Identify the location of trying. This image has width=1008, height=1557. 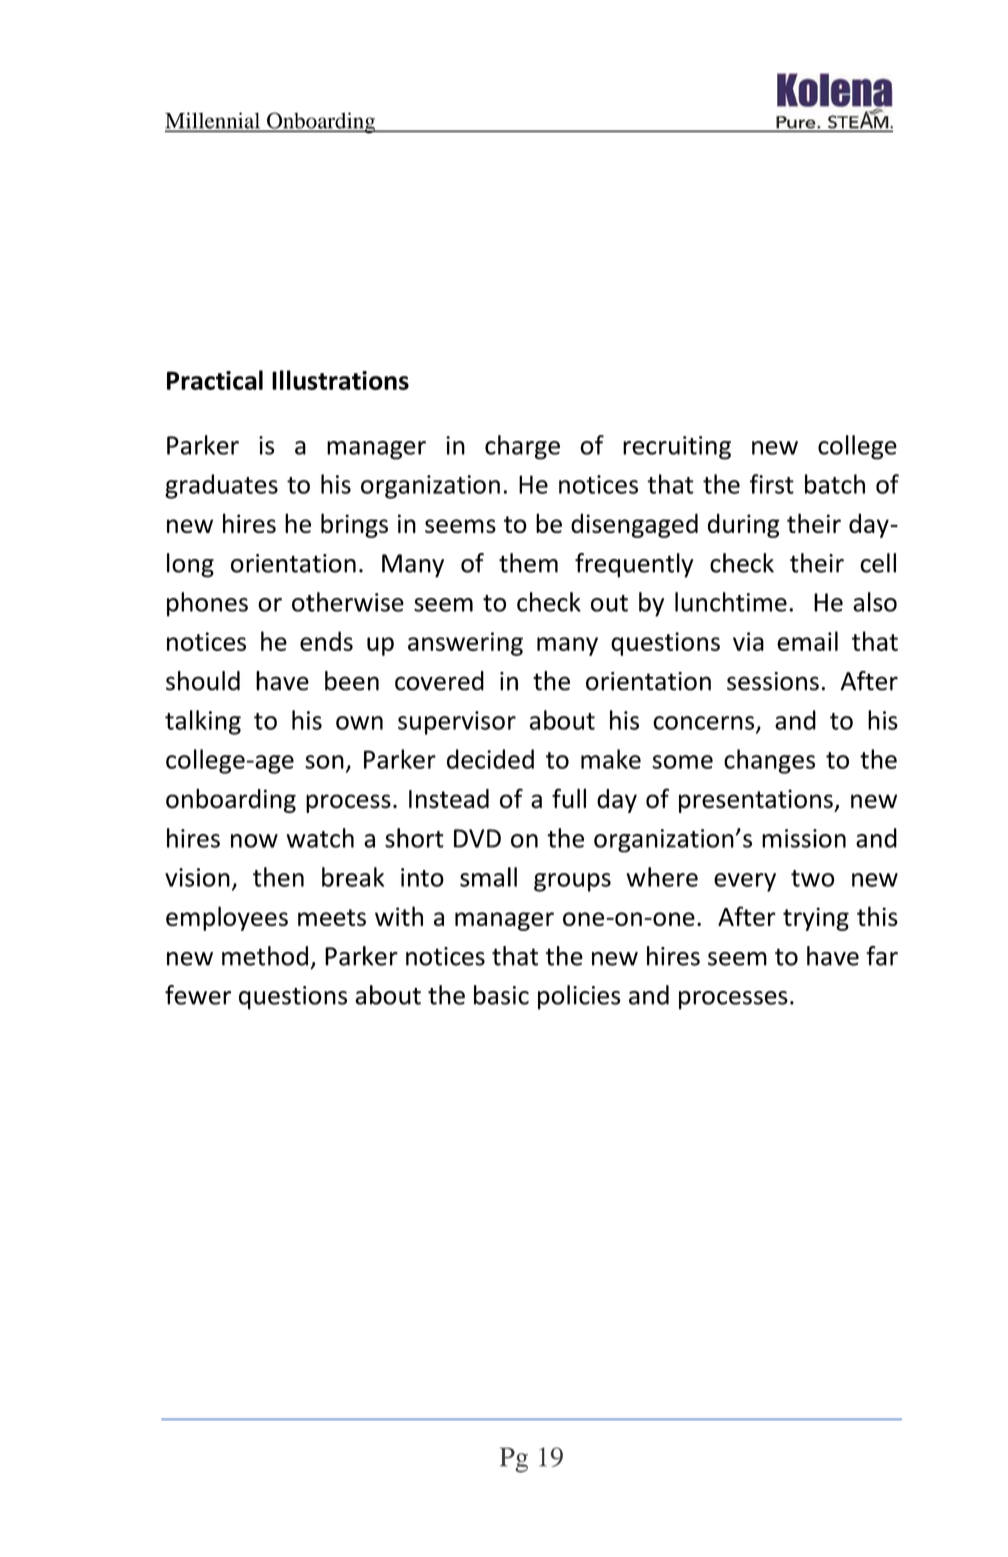
(816, 919).
